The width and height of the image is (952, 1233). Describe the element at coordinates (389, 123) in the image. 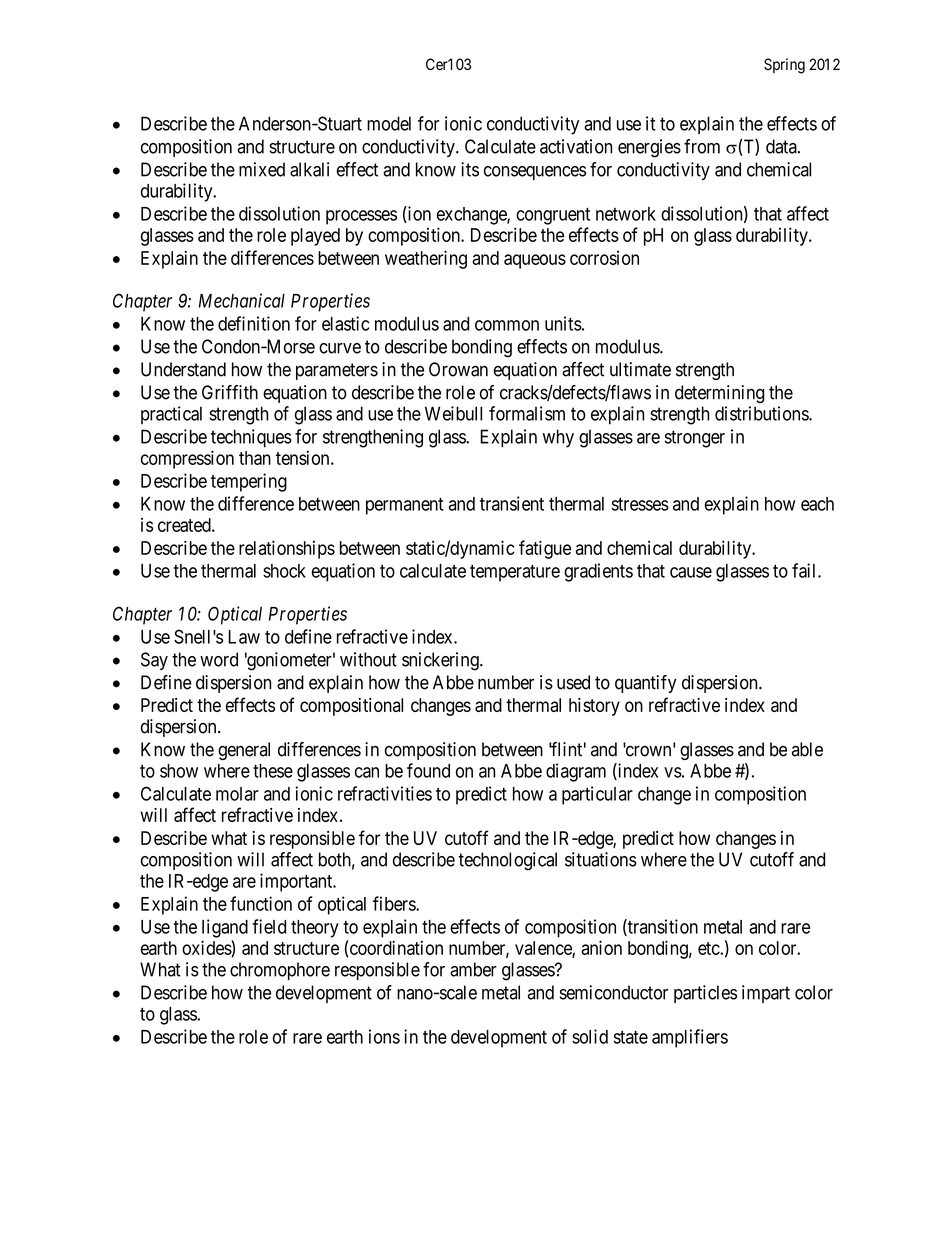

I see `model` at that location.
